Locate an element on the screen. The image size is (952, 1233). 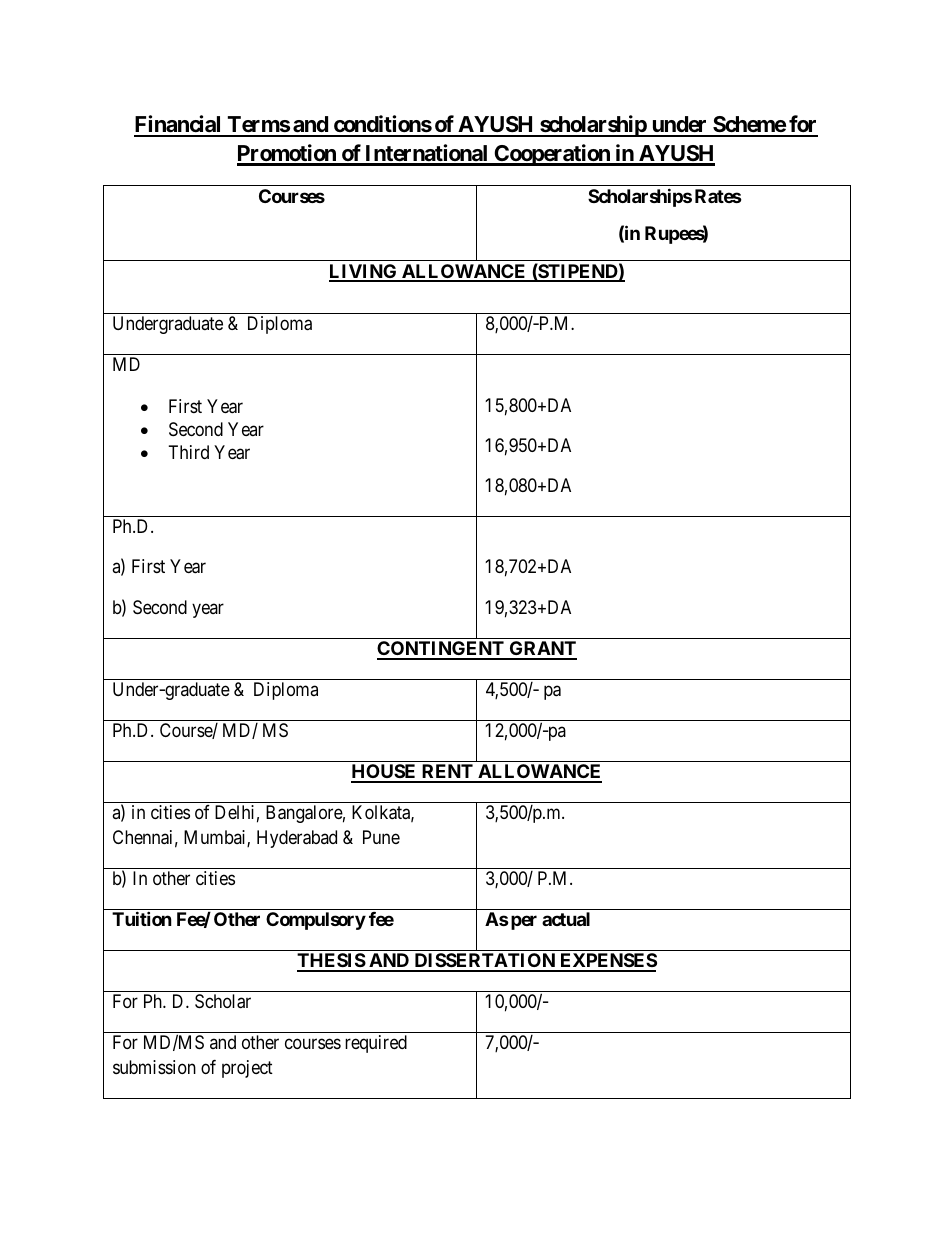
Compulsory is located at coordinates (316, 921).
